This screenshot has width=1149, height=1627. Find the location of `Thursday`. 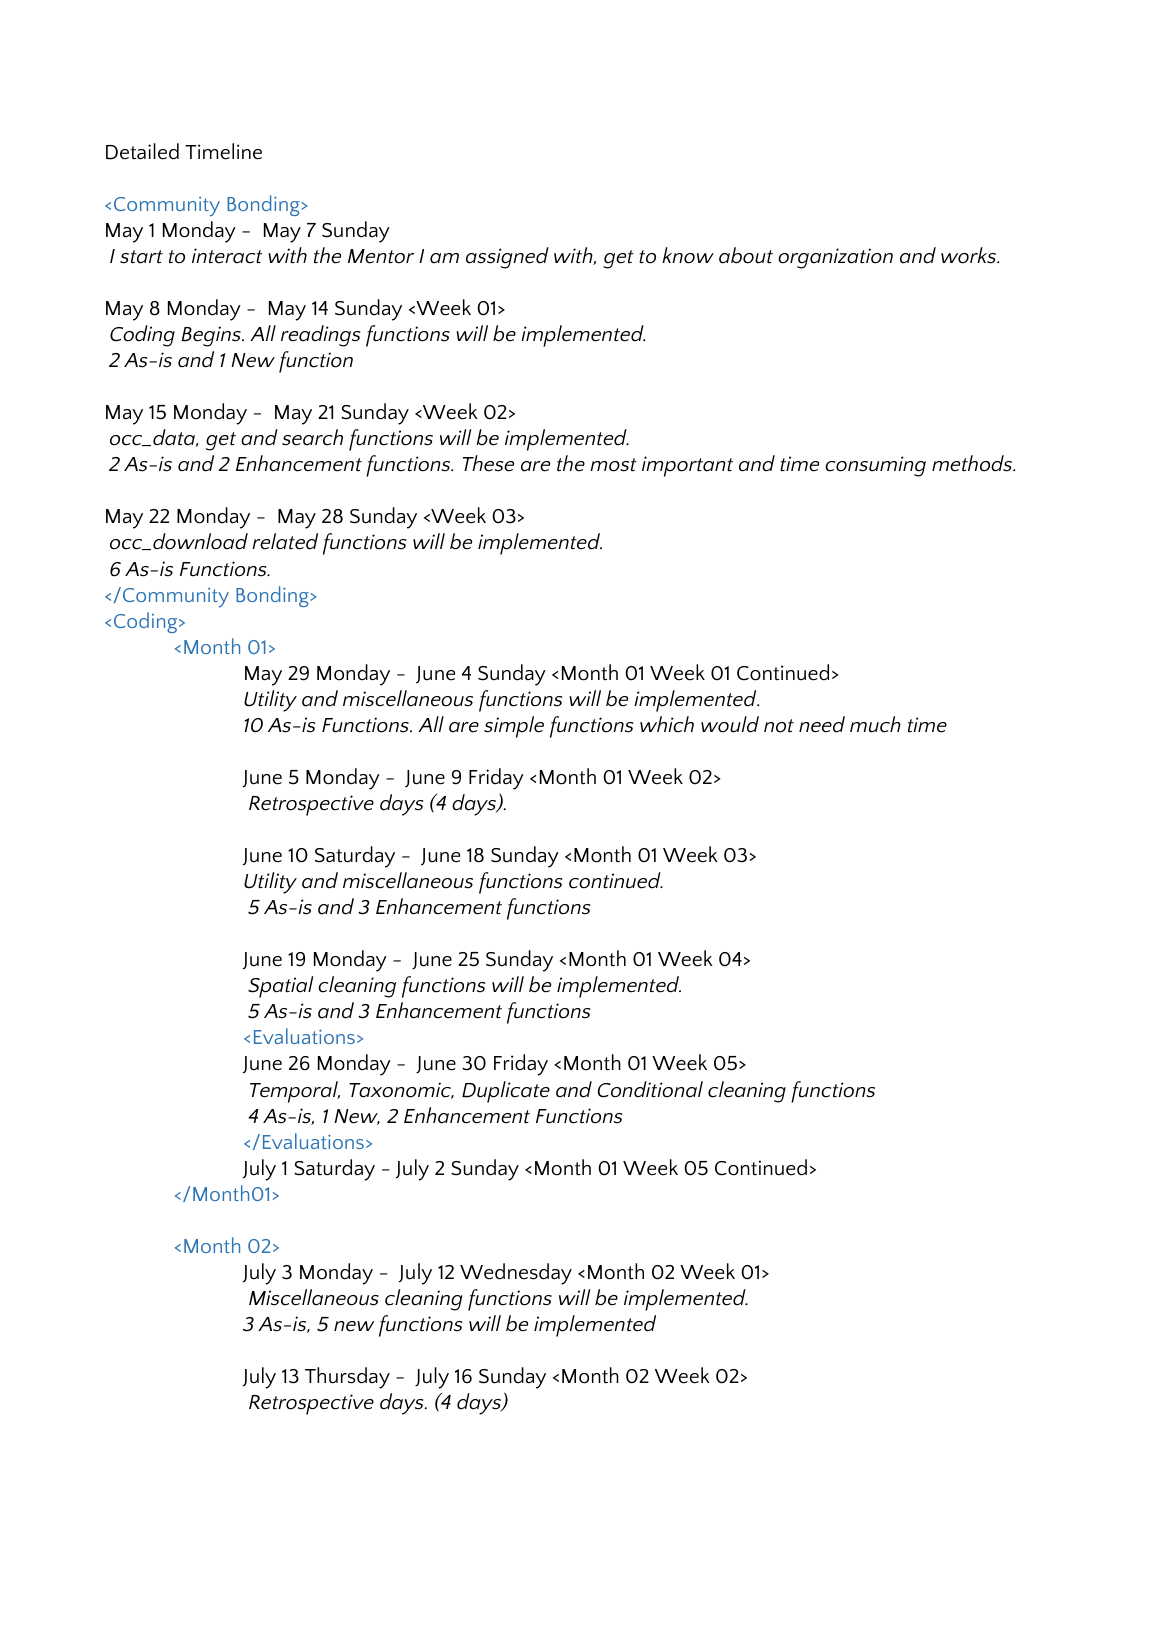

Thursday is located at coordinates (347, 1378).
